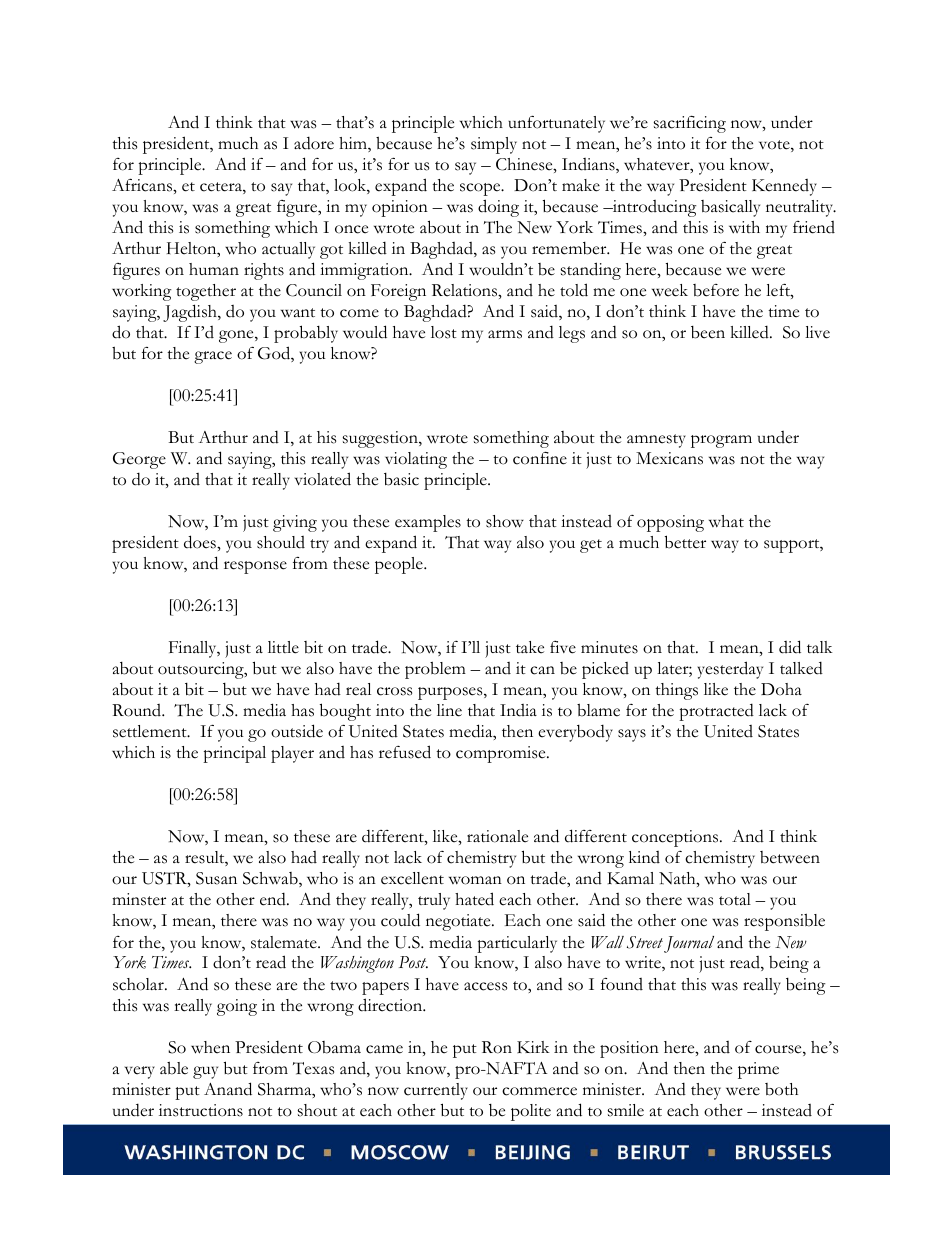 The image size is (952, 1233). I want to click on little, so click(283, 647).
